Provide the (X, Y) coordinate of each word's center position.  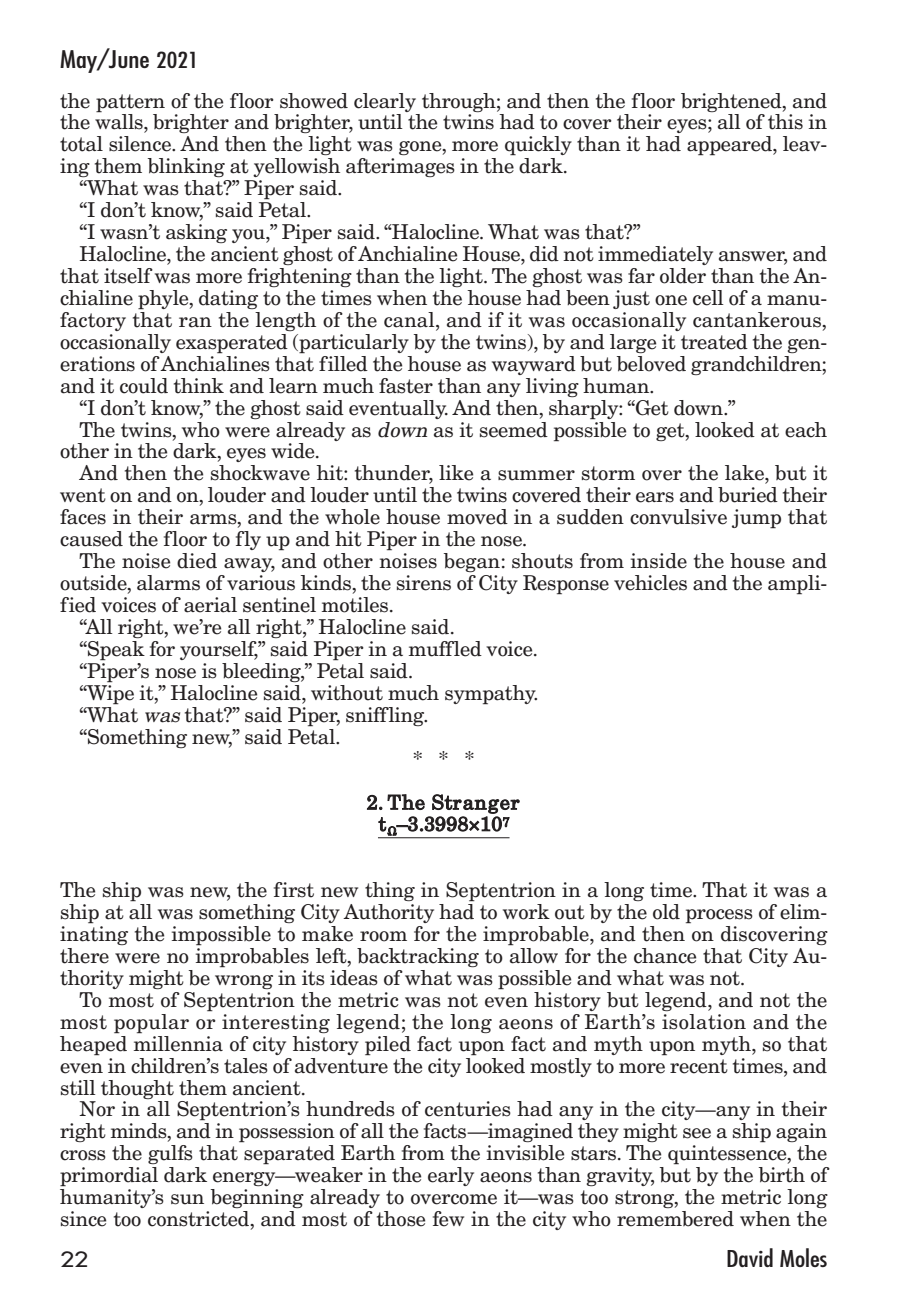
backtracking (418, 957)
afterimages (400, 167)
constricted (200, 1220)
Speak (115, 651)
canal (410, 321)
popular (151, 1024)
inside (659, 561)
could (144, 386)
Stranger (476, 804)
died (197, 561)
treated (714, 342)
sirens (424, 583)
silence (141, 144)
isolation (704, 1022)
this (785, 122)
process (719, 916)
